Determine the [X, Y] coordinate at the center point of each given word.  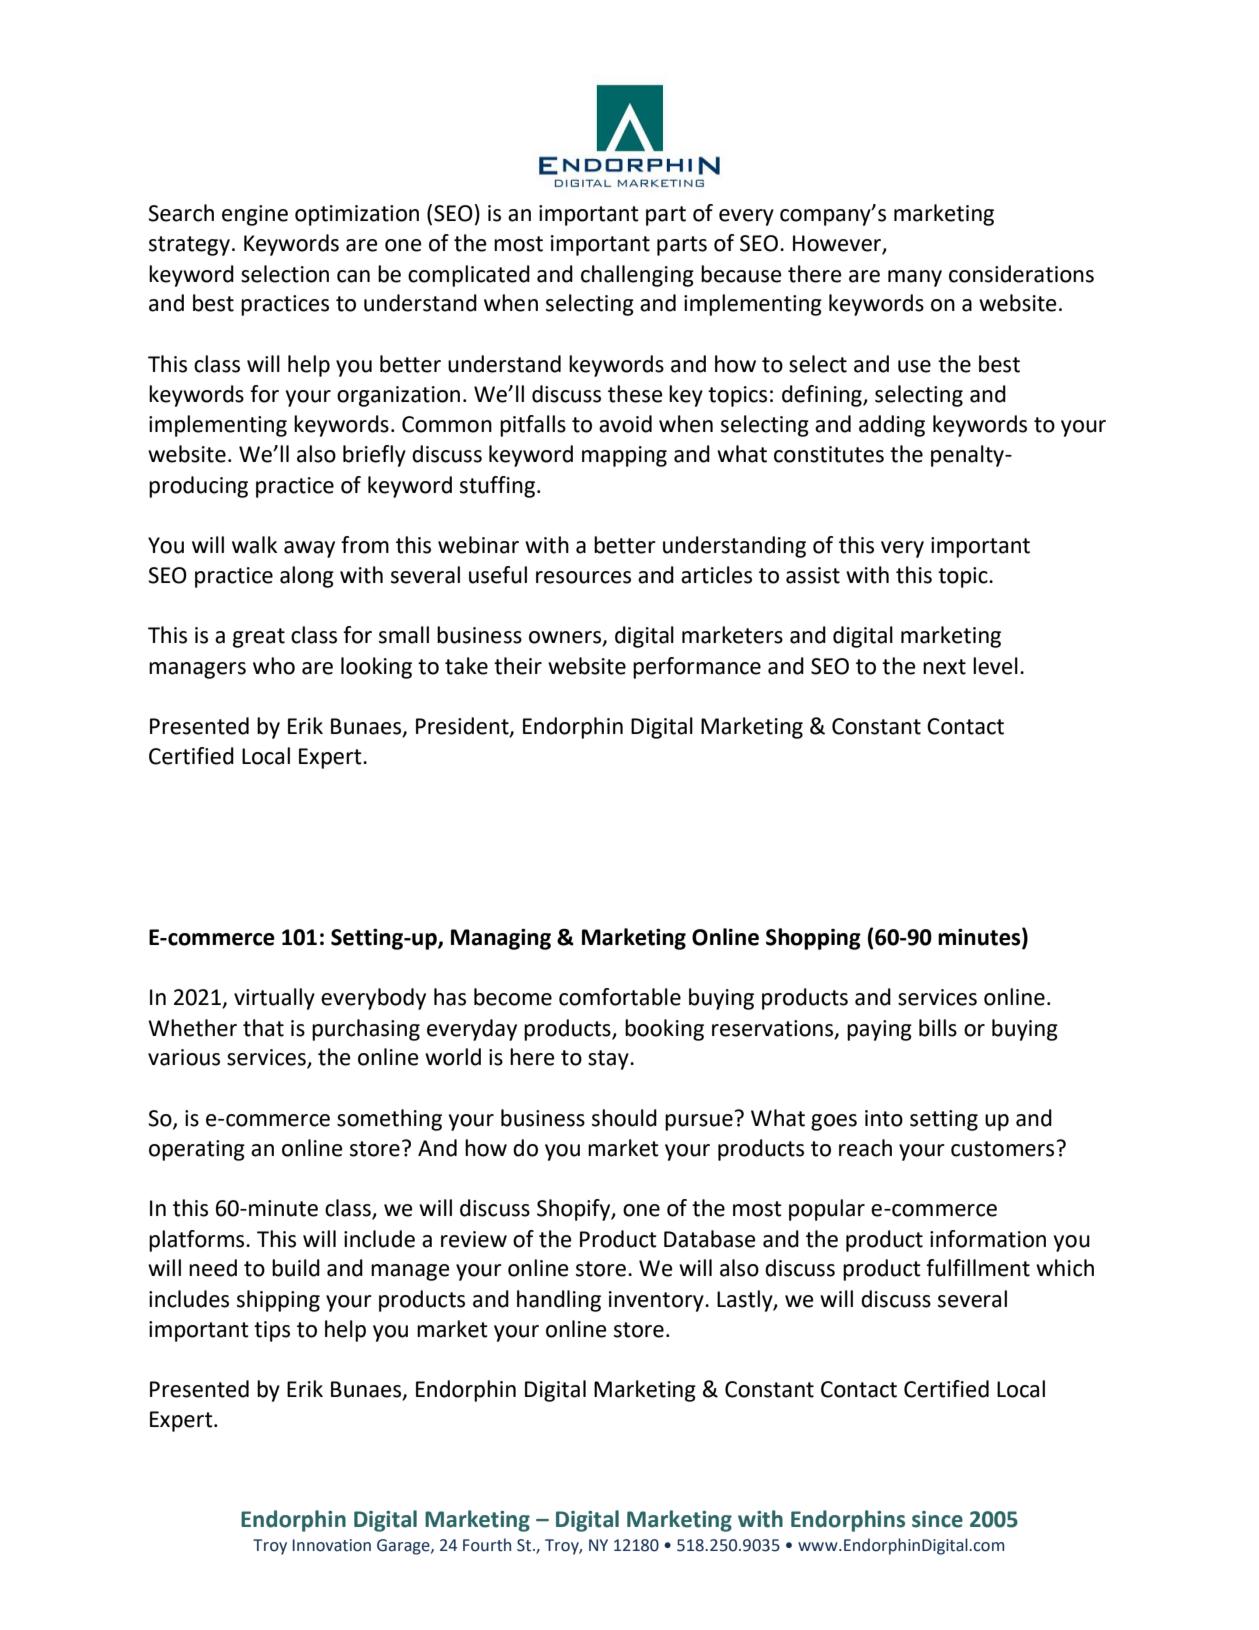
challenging [637, 276]
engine [255, 215]
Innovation [332, 1545]
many [915, 278]
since [937, 1519]
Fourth [487, 1545]
